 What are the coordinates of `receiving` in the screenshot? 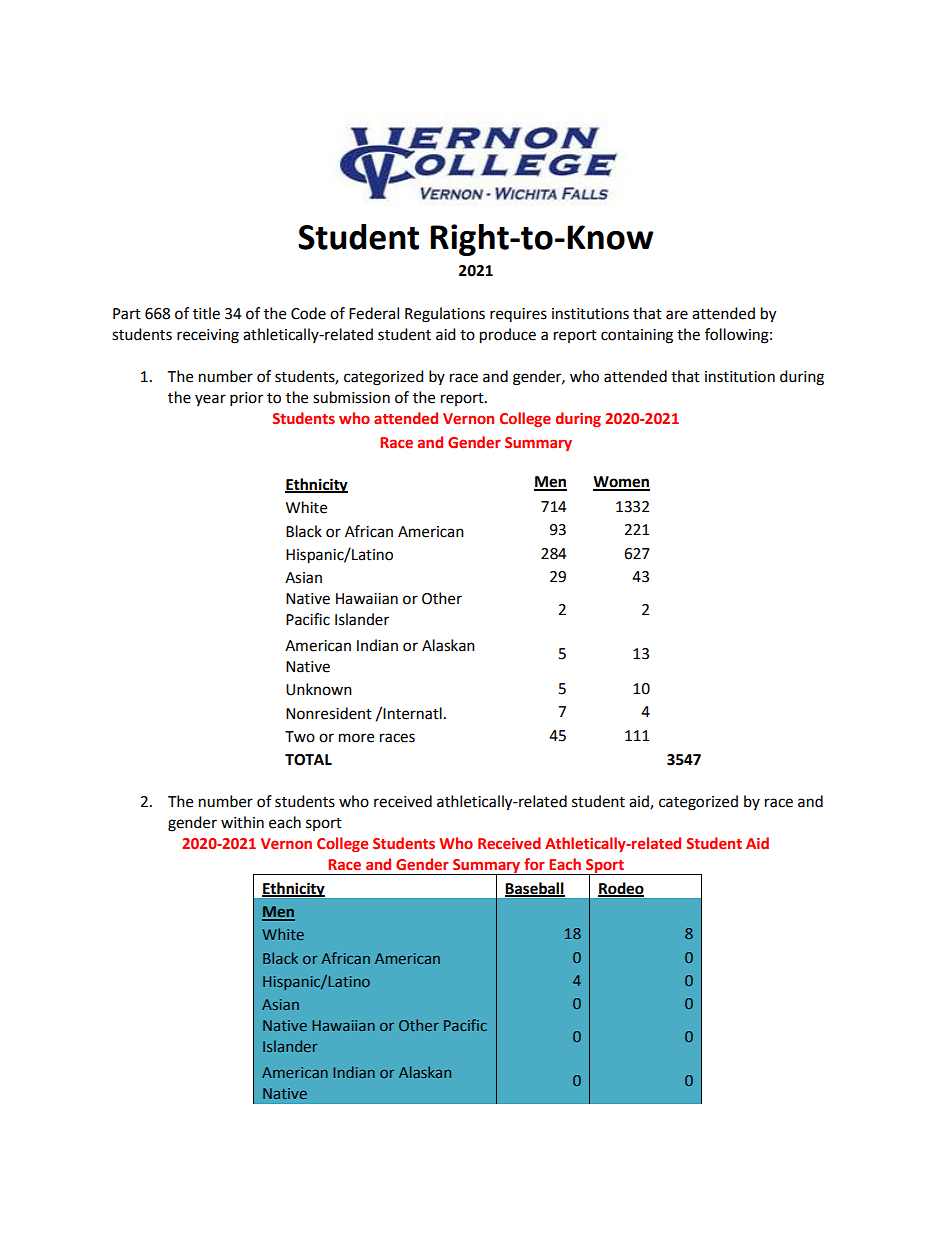 It's located at (208, 336).
